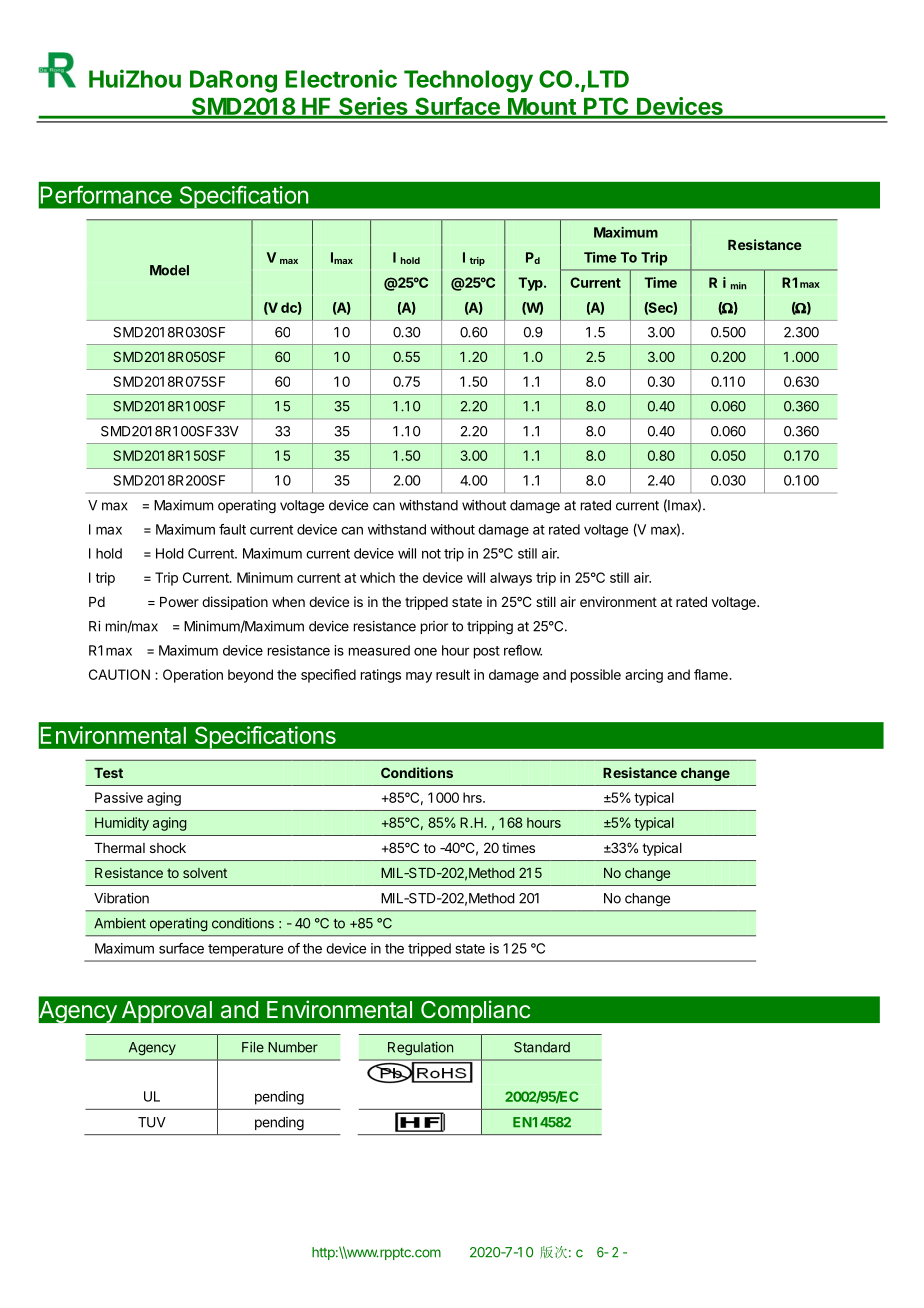 Image resolution: width=924 pixels, height=1308 pixels. What do you see at coordinates (431, 554) in the screenshot?
I see `not` at bounding box center [431, 554].
